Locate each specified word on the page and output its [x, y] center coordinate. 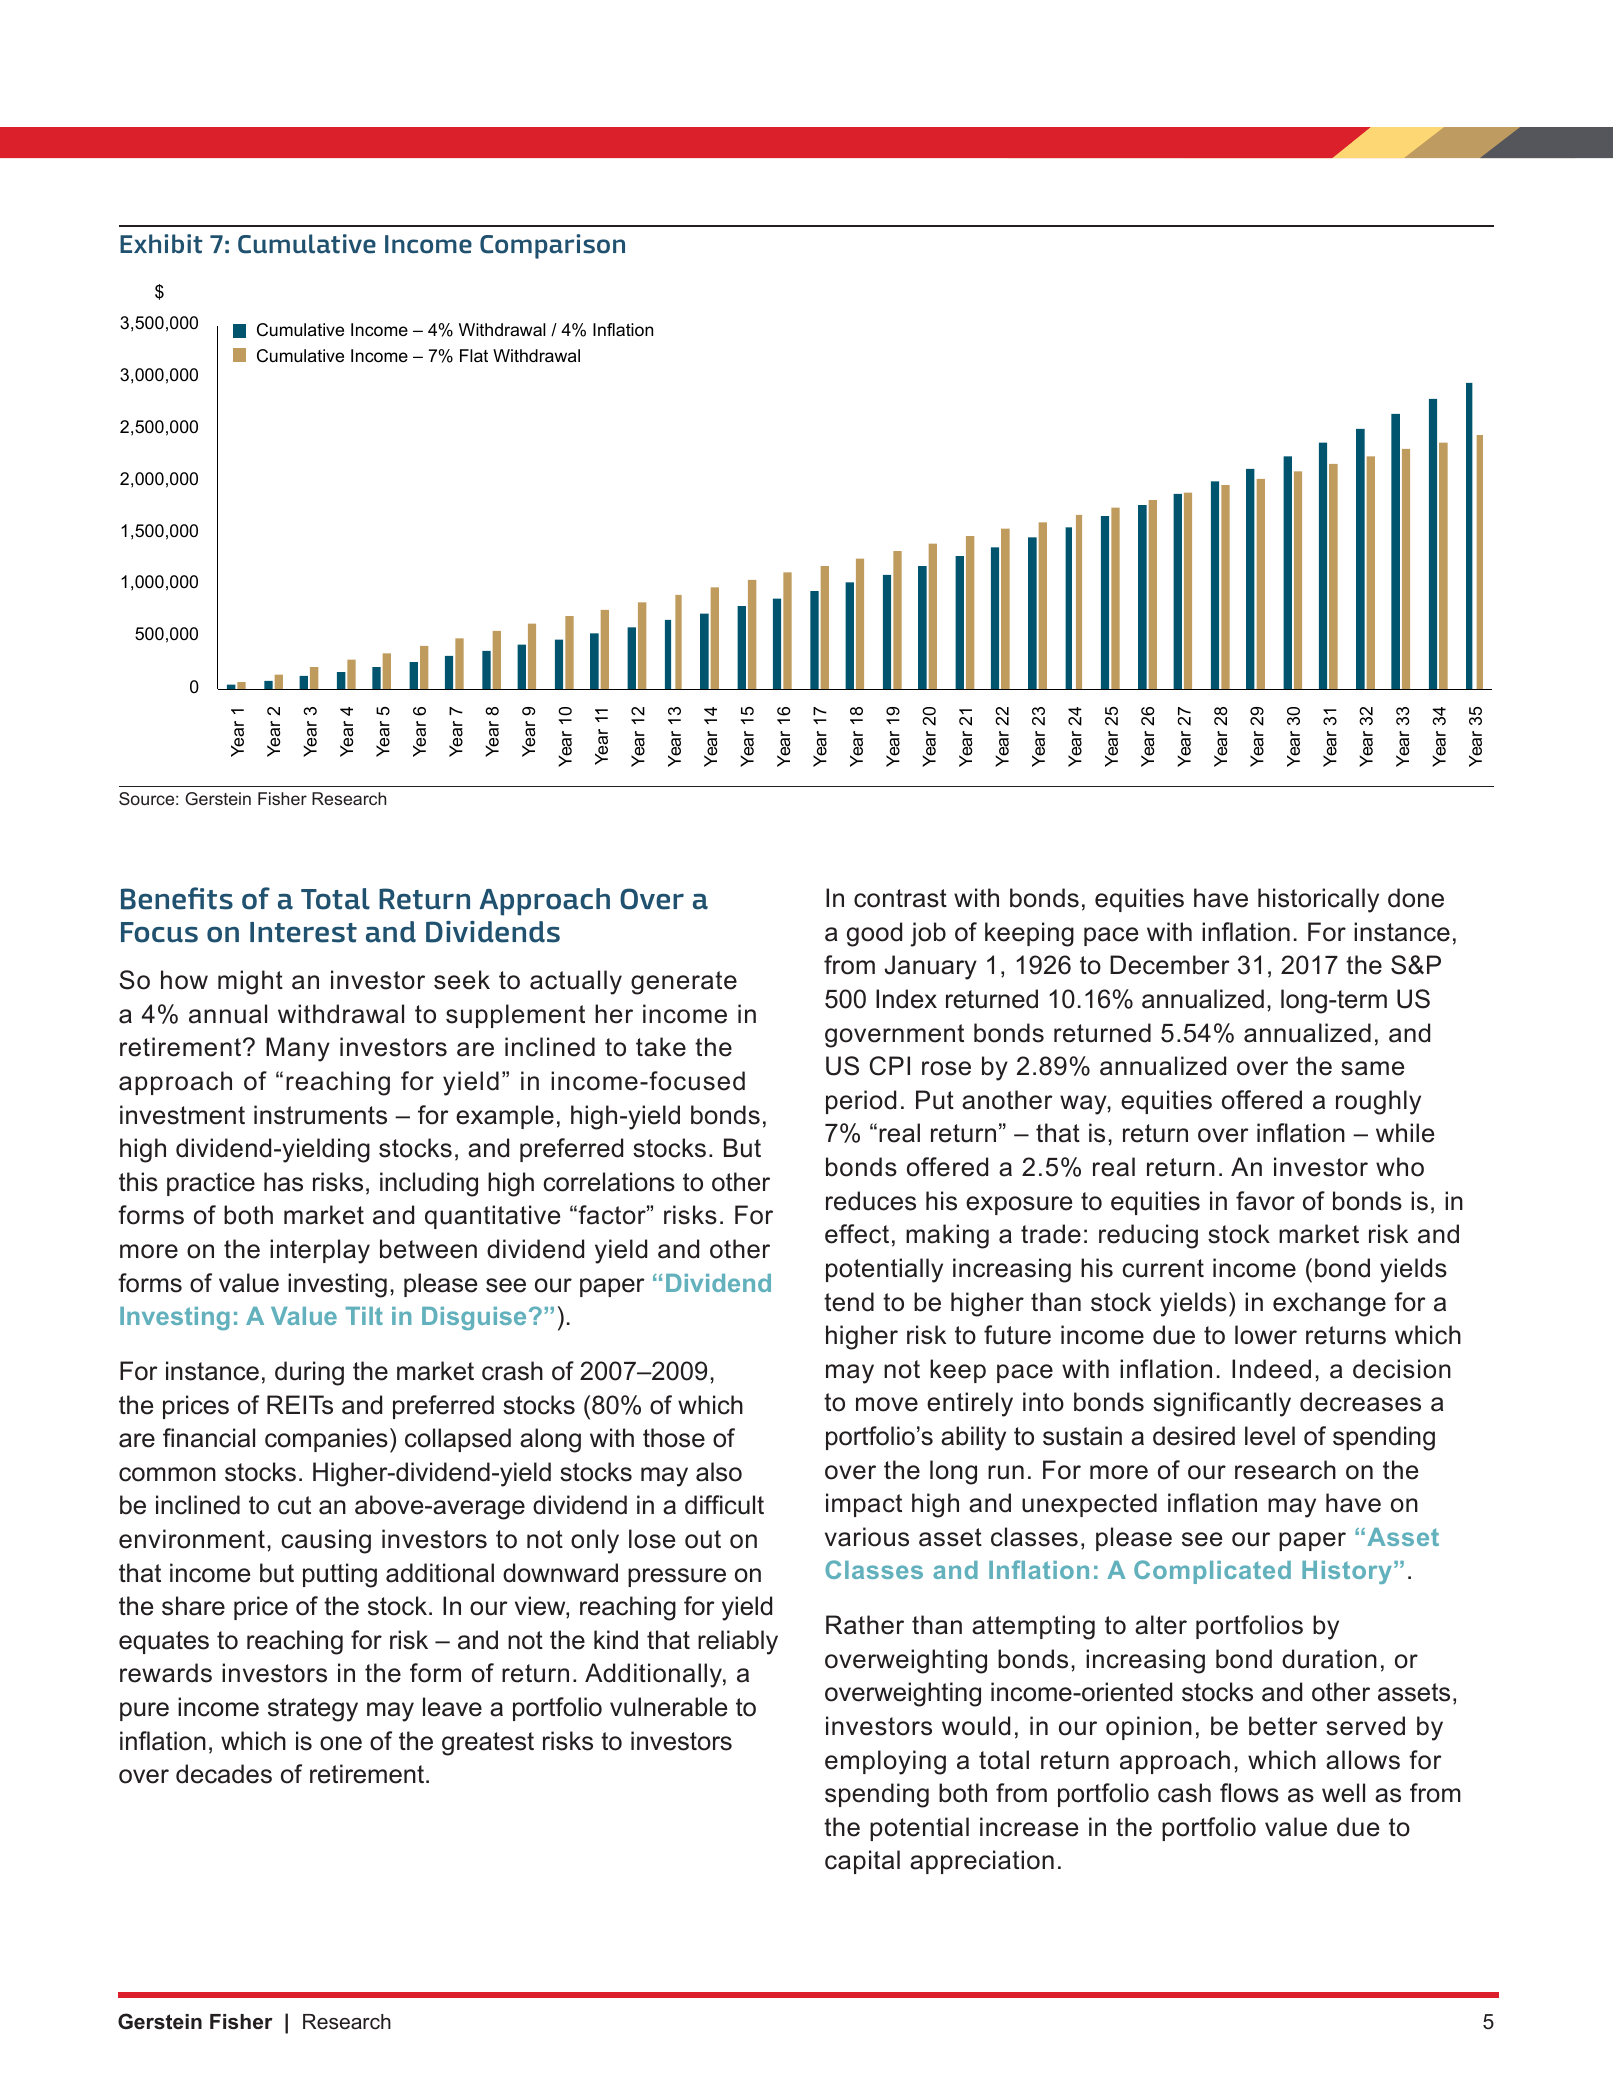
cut [294, 1505]
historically [1318, 900]
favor [1265, 1201]
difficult [724, 1505]
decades [224, 1774]
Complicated [1212, 1572]
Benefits [177, 898]
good [874, 934]
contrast [900, 898]
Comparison [552, 246]
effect [857, 1234]
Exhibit [161, 244]
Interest [303, 932]
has [283, 1182]
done [1416, 898]
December [1170, 965]
